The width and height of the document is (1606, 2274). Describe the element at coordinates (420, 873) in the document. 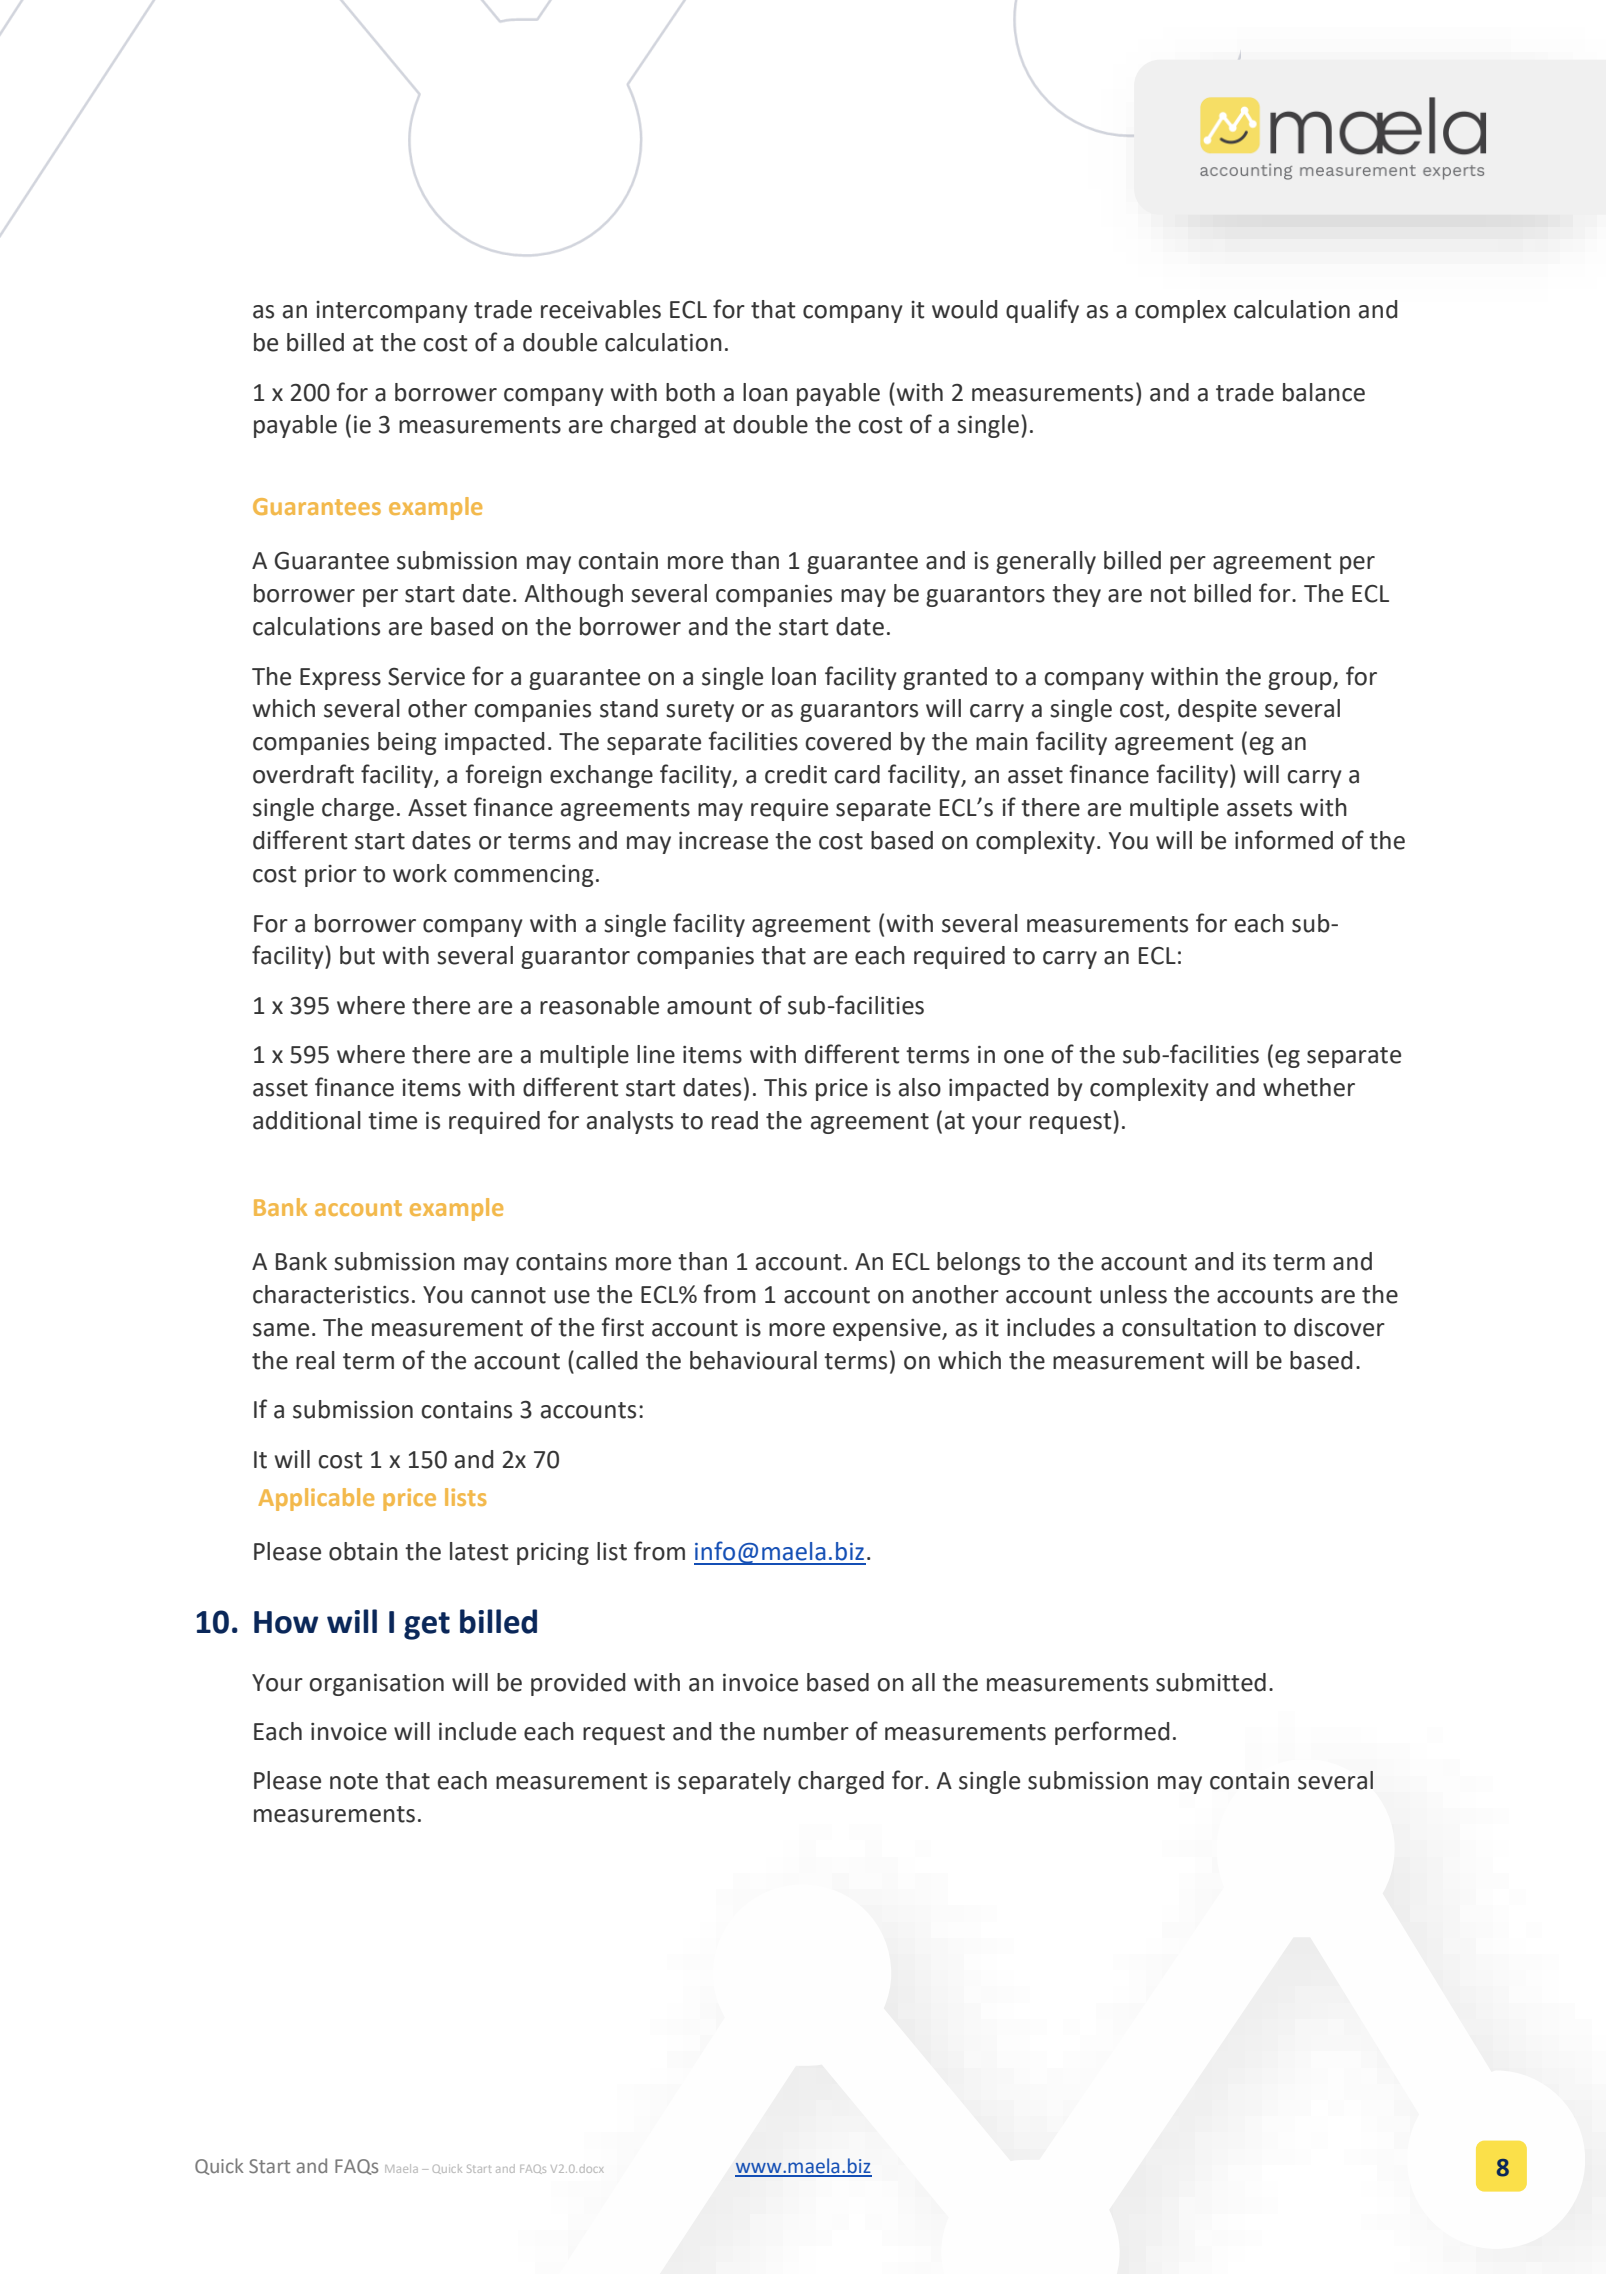

I see `work` at that location.
